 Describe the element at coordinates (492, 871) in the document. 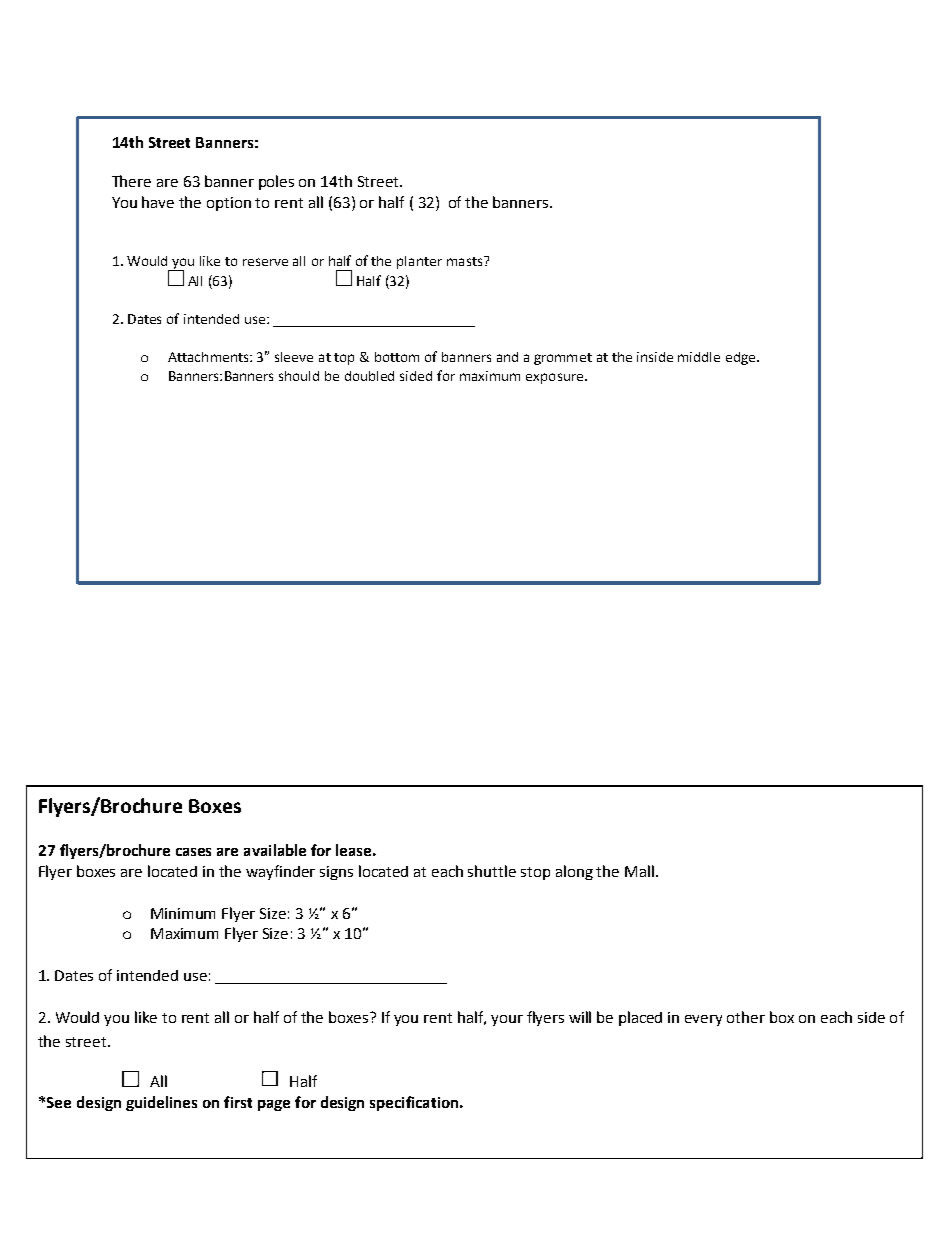

I see `shuttle` at that location.
